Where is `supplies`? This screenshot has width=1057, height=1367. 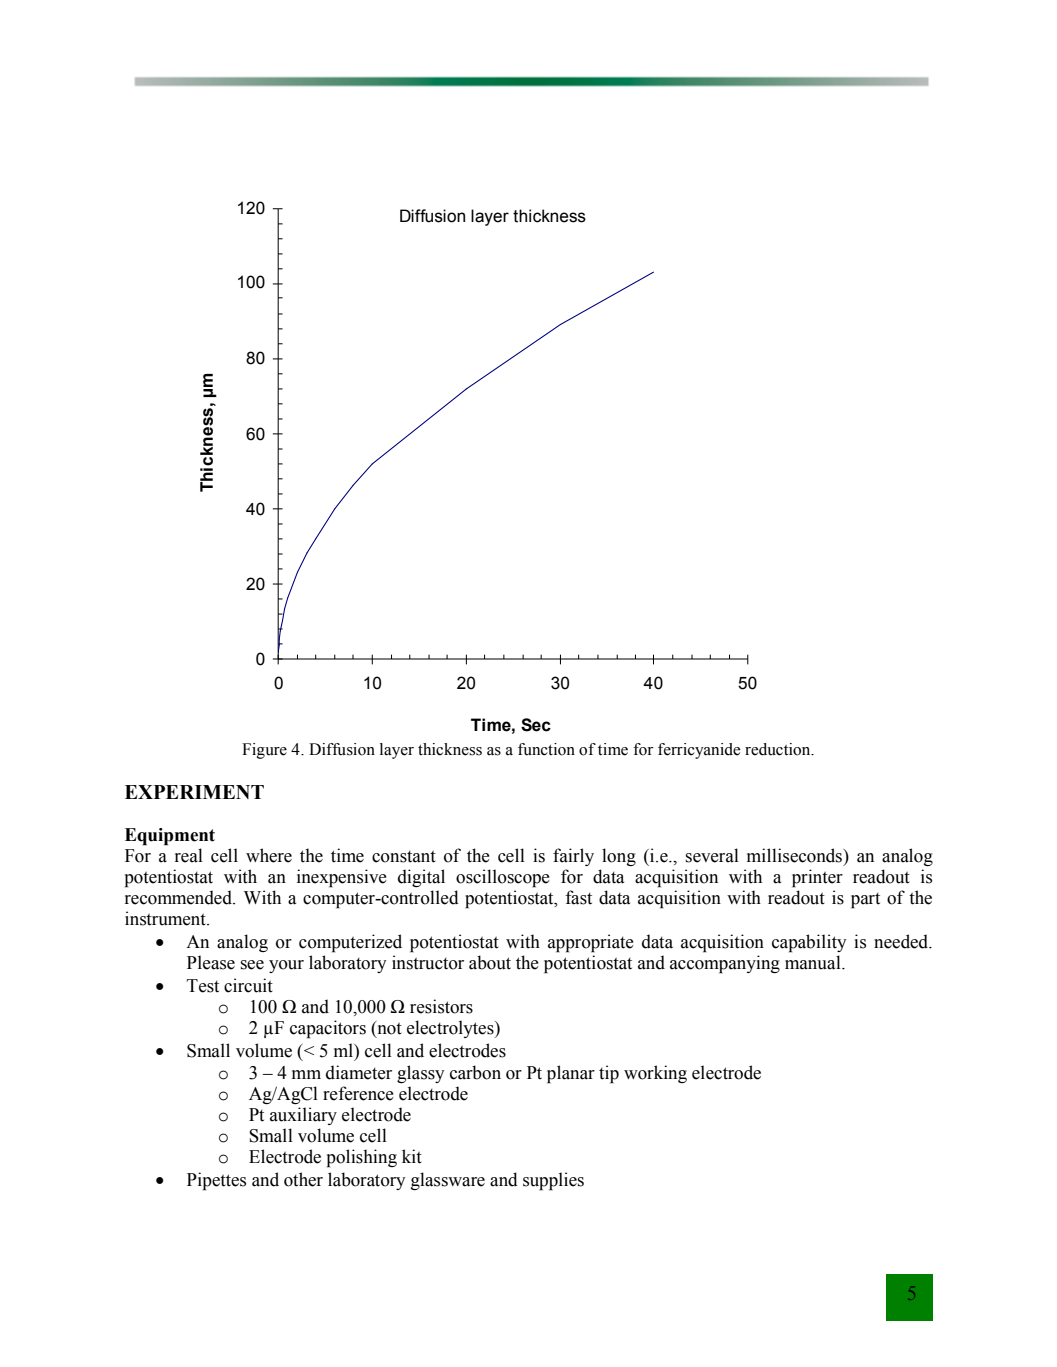 supplies is located at coordinates (553, 1181).
